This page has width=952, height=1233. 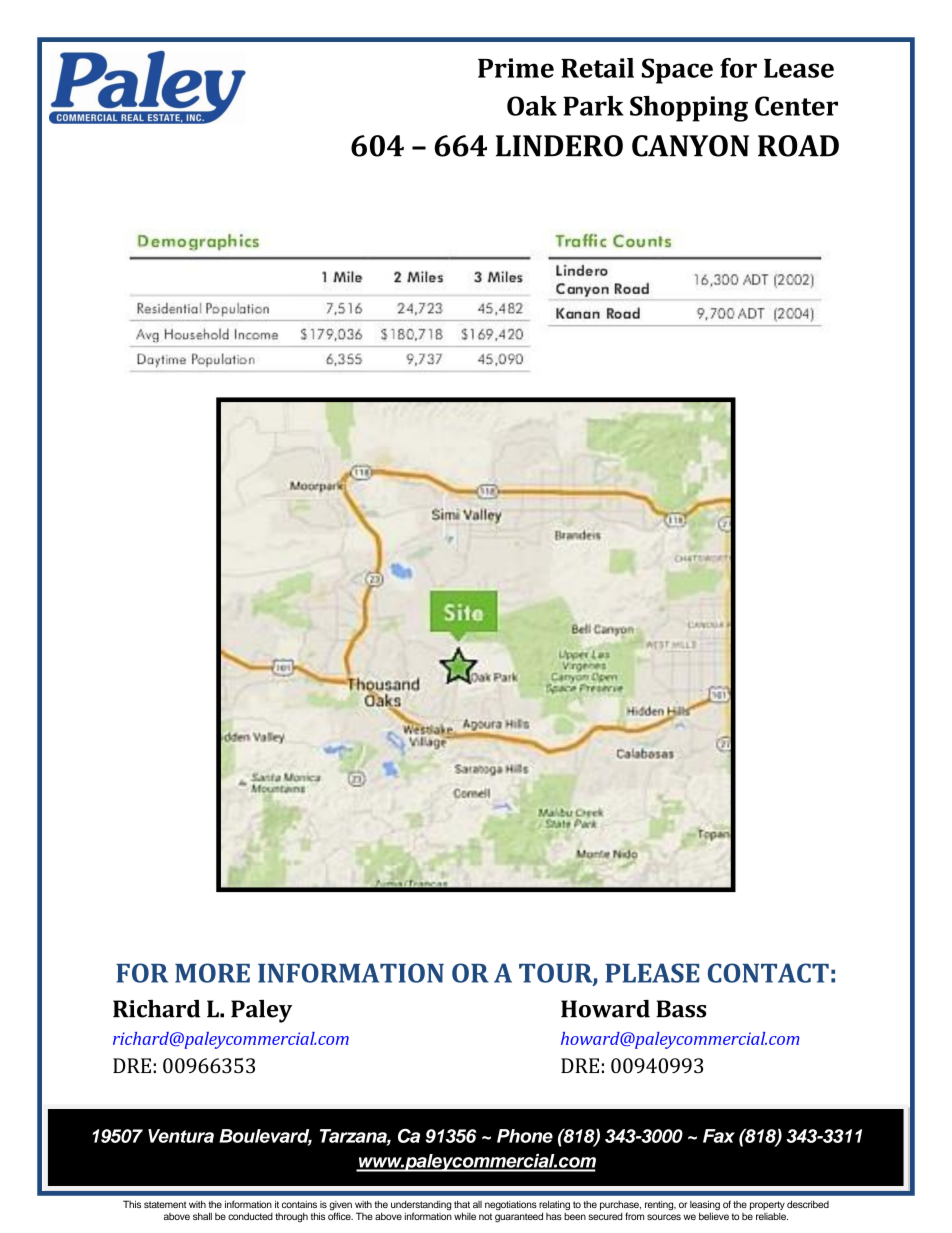 I want to click on CONTACT, so click(x=768, y=973).
